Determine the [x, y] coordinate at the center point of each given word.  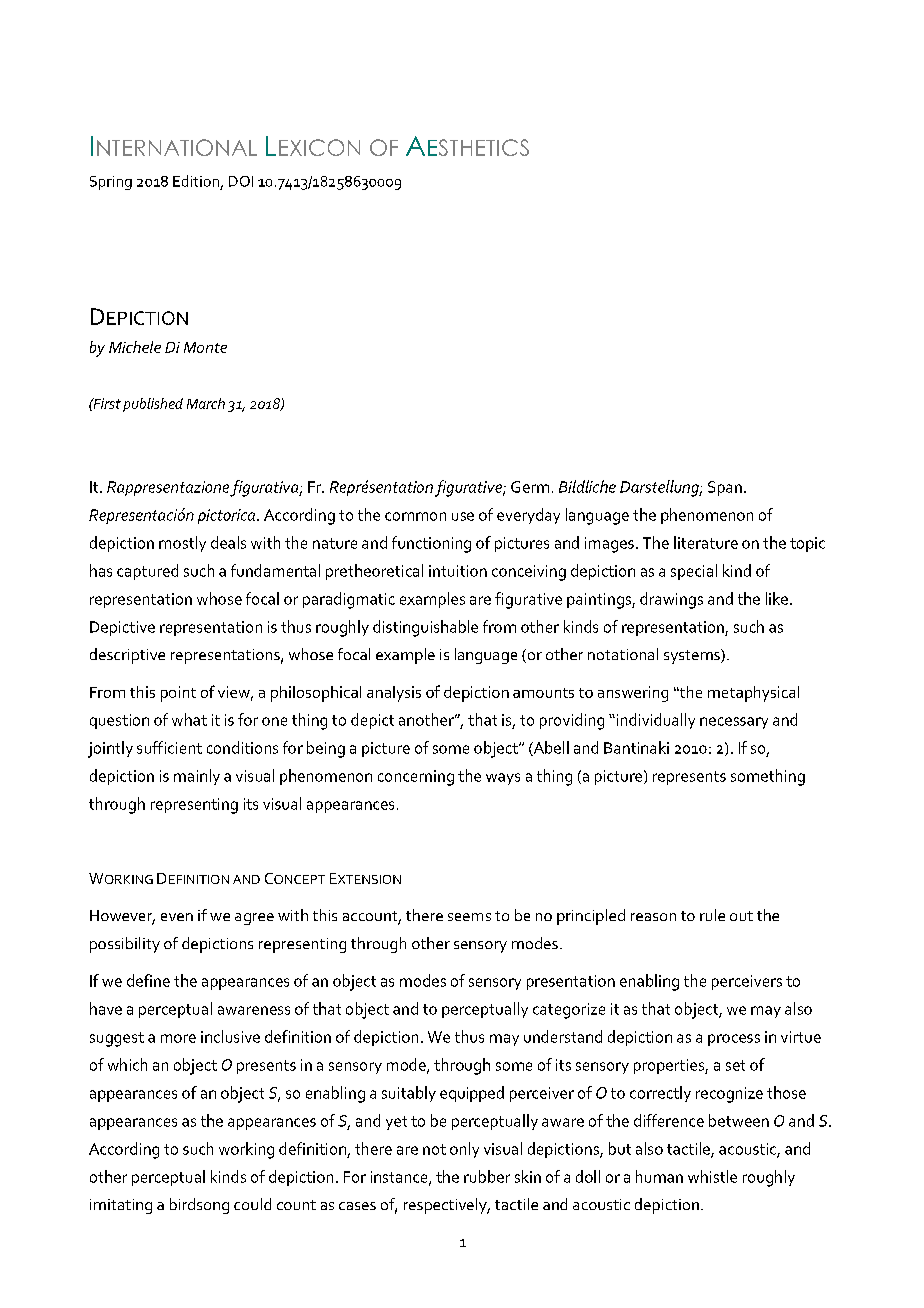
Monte [205, 347]
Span [725, 488]
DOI [241, 181]
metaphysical [753, 694]
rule [712, 915]
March [206, 403]
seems [469, 917]
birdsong [199, 1206]
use [463, 516]
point [178, 694]
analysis [394, 694]
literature [706, 542]
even [177, 917]
